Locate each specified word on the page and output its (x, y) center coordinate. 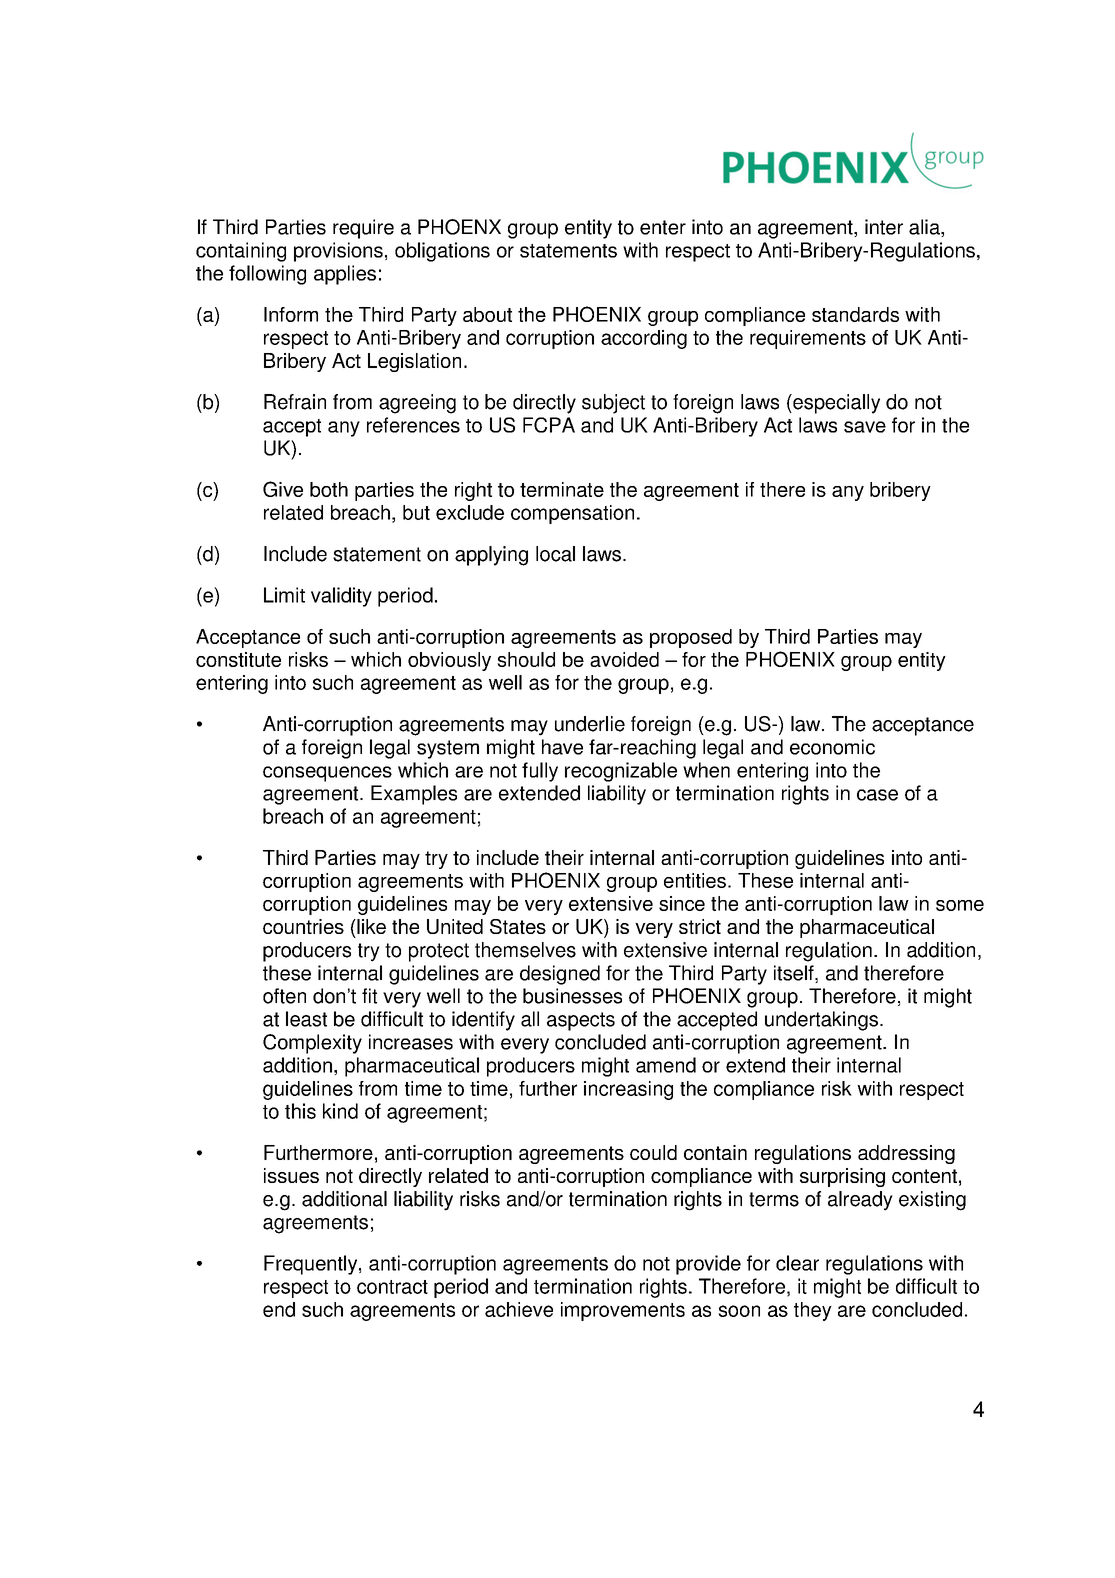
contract (392, 1287)
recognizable (621, 772)
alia (925, 228)
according (644, 339)
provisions (338, 252)
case (877, 795)
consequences (327, 774)
